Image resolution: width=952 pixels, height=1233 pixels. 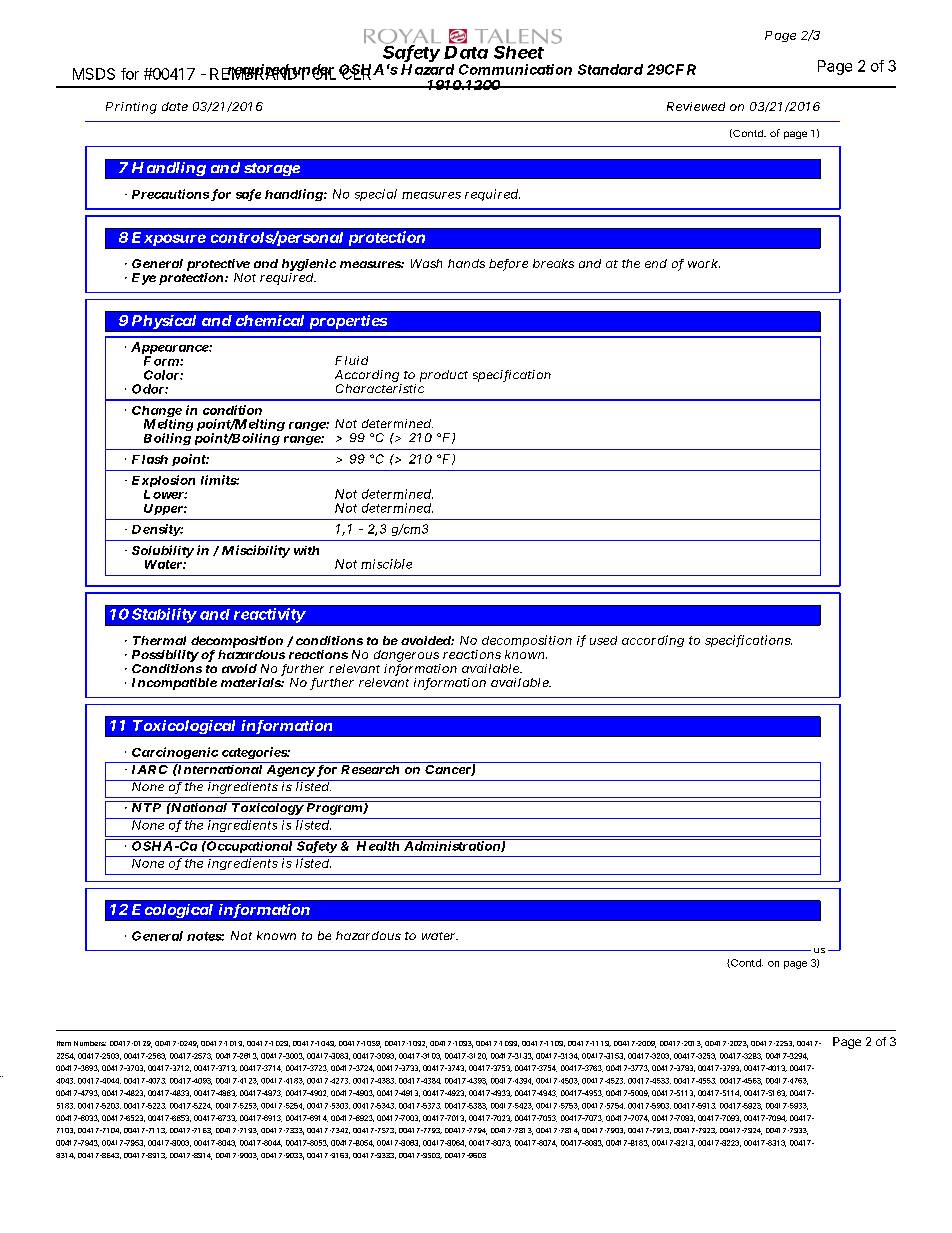 What do you see at coordinates (610, 69) in the image?
I see `Standard` at bounding box center [610, 69].
